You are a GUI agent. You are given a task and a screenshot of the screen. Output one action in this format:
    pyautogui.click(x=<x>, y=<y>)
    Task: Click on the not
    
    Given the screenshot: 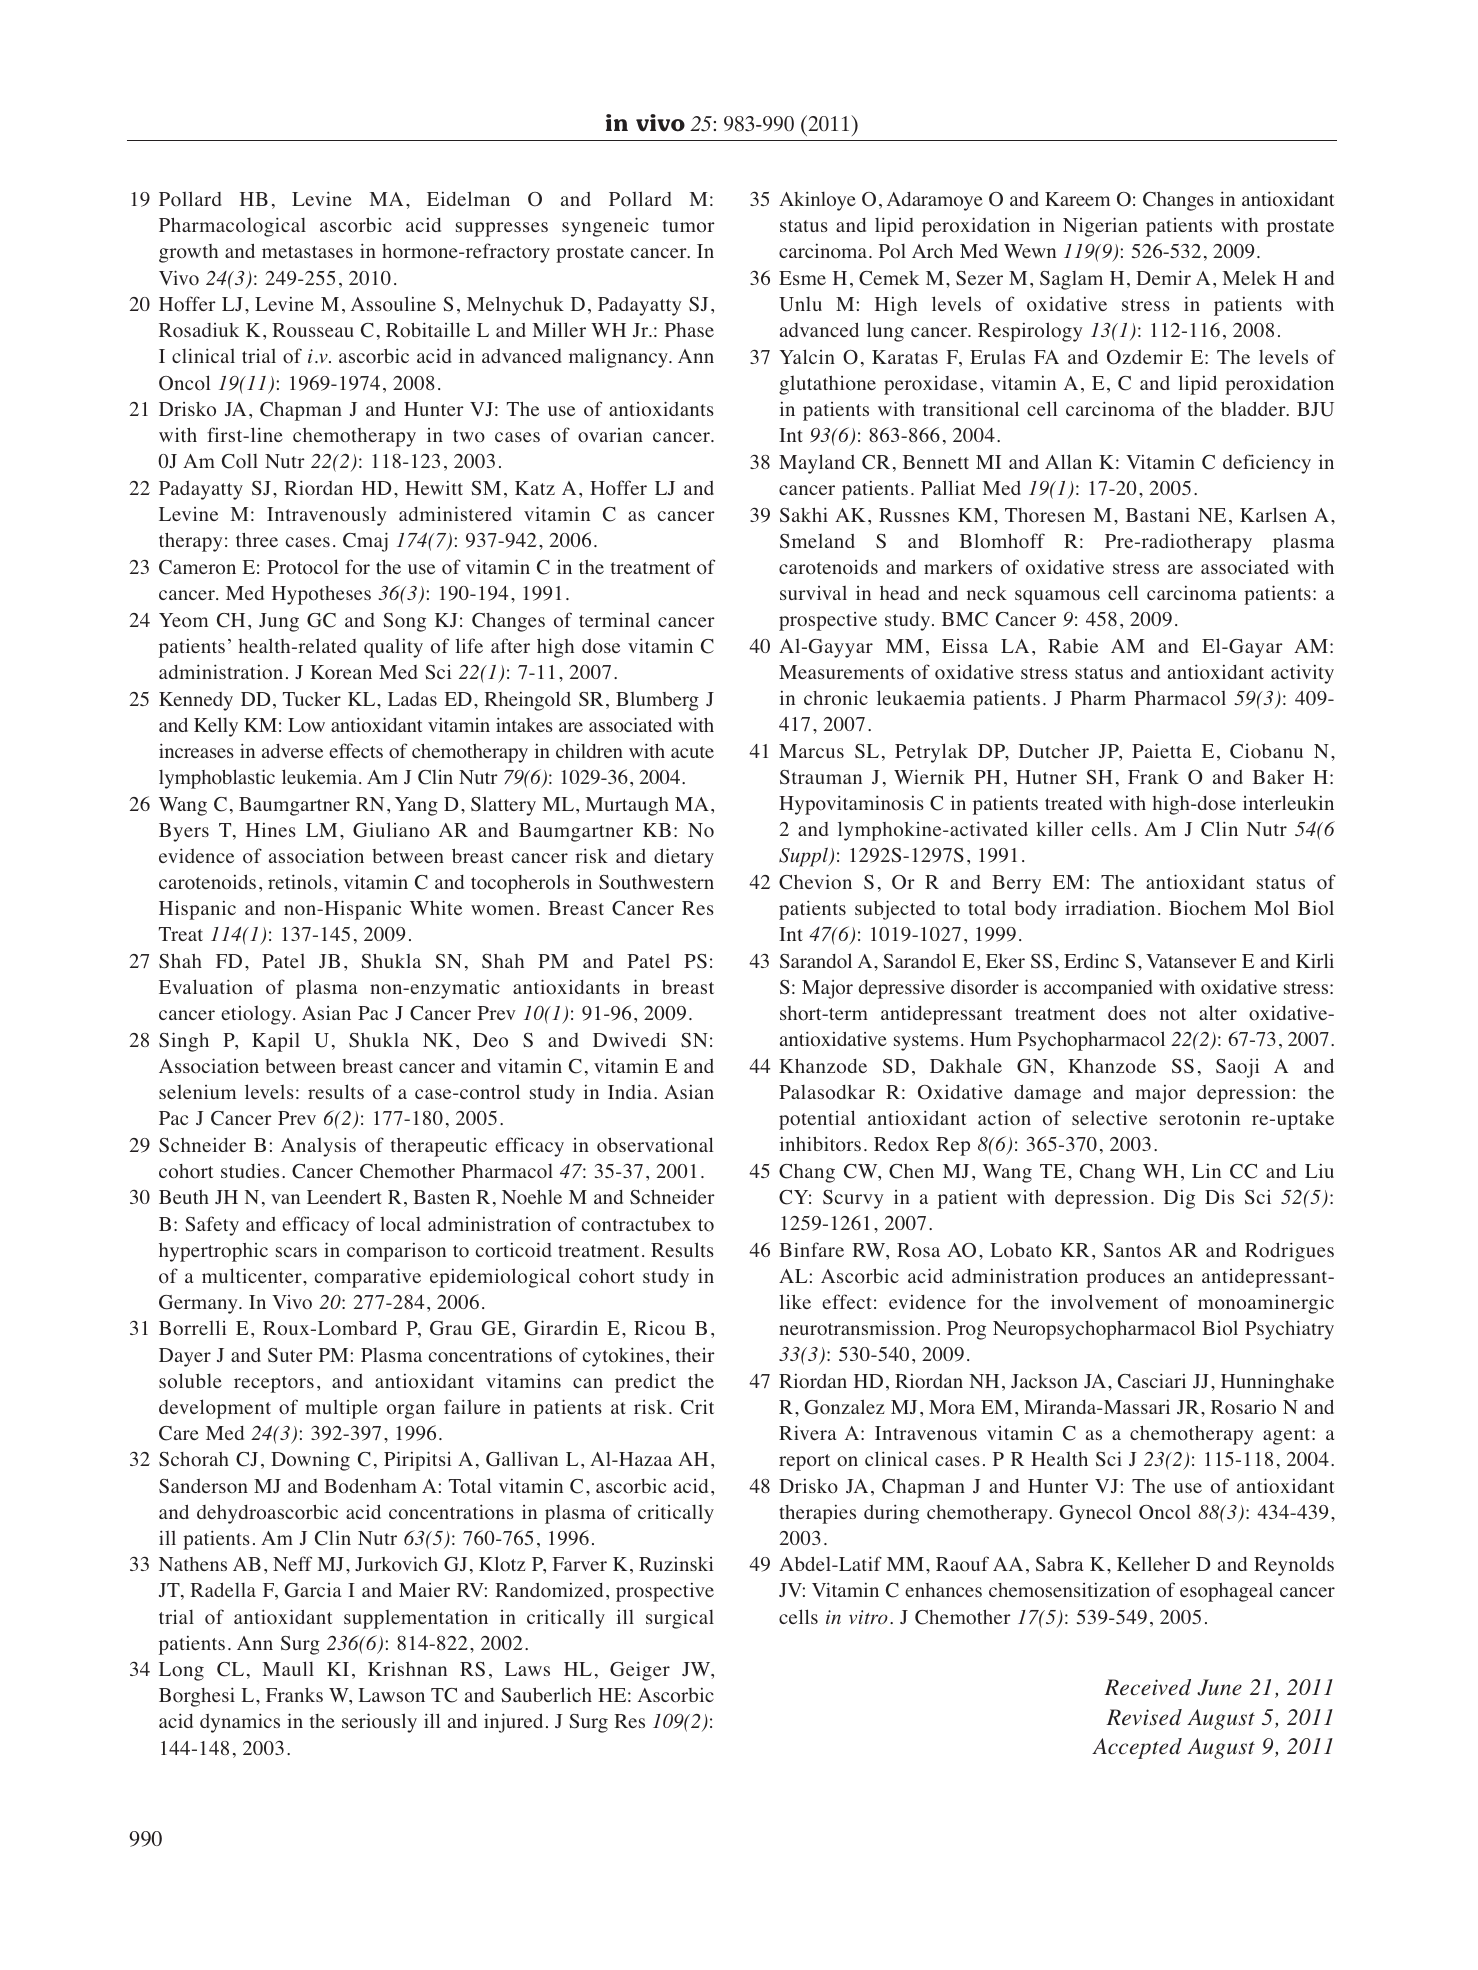 What is the action you would take?
    pyautogui.click(x=1173, y=1014)
